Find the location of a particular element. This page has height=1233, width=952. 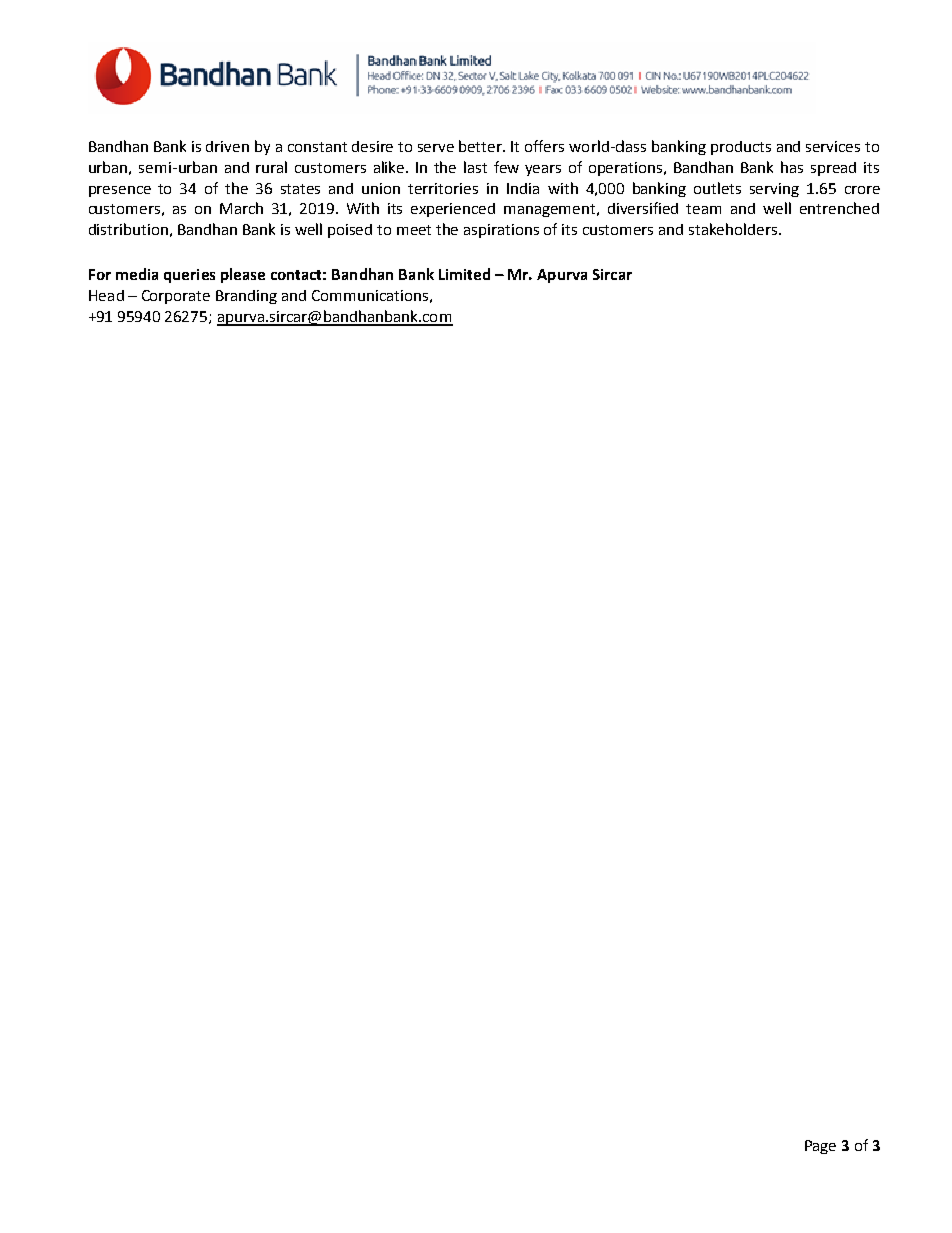

driven is located at coordinates (227, 146).
